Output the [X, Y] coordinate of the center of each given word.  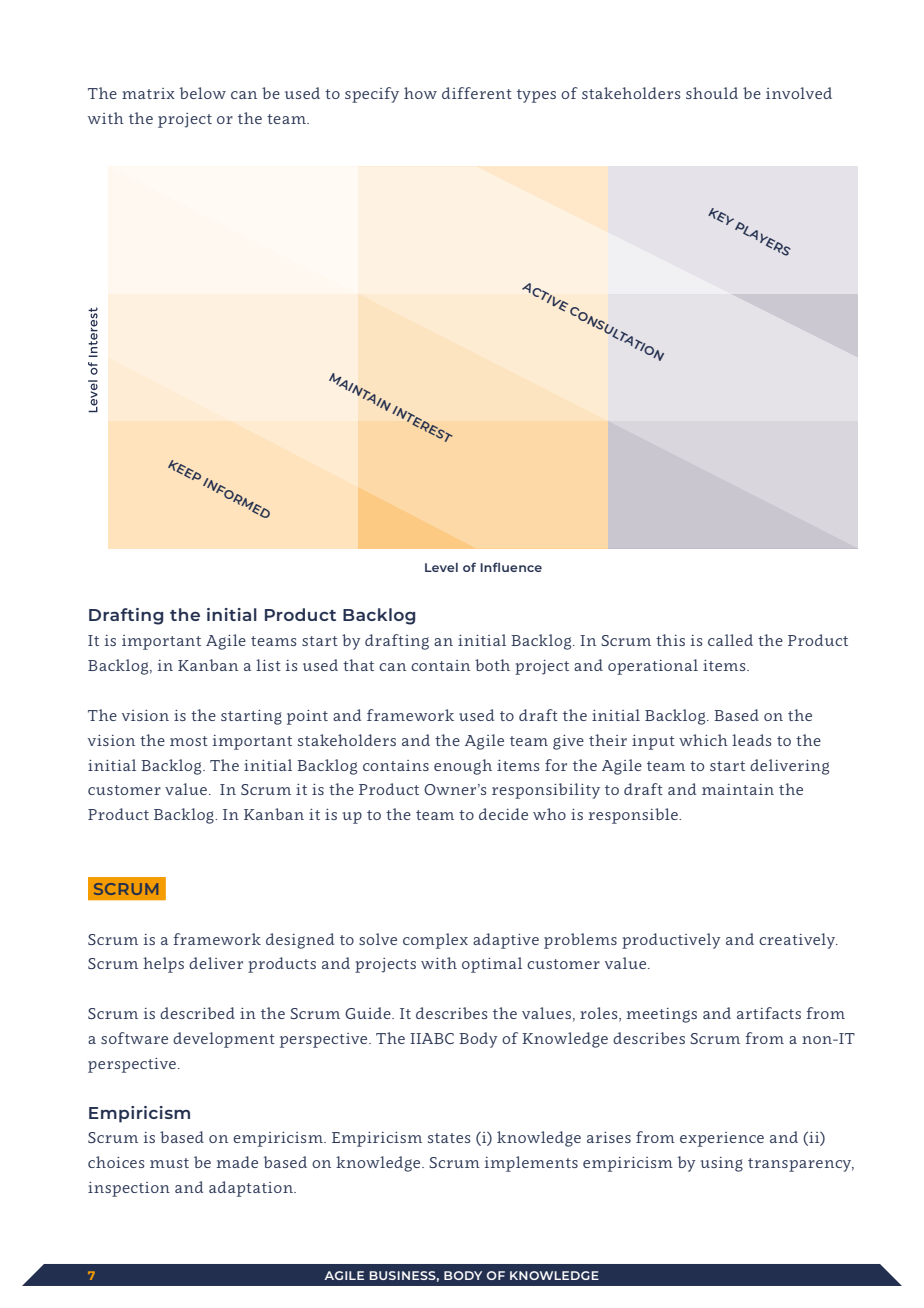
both [492, 665]
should [712, 93]
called [730, 640]
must [169, 1163]
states [449, 1138]
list [268, 665]
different [477, 93]
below [203, 93]
